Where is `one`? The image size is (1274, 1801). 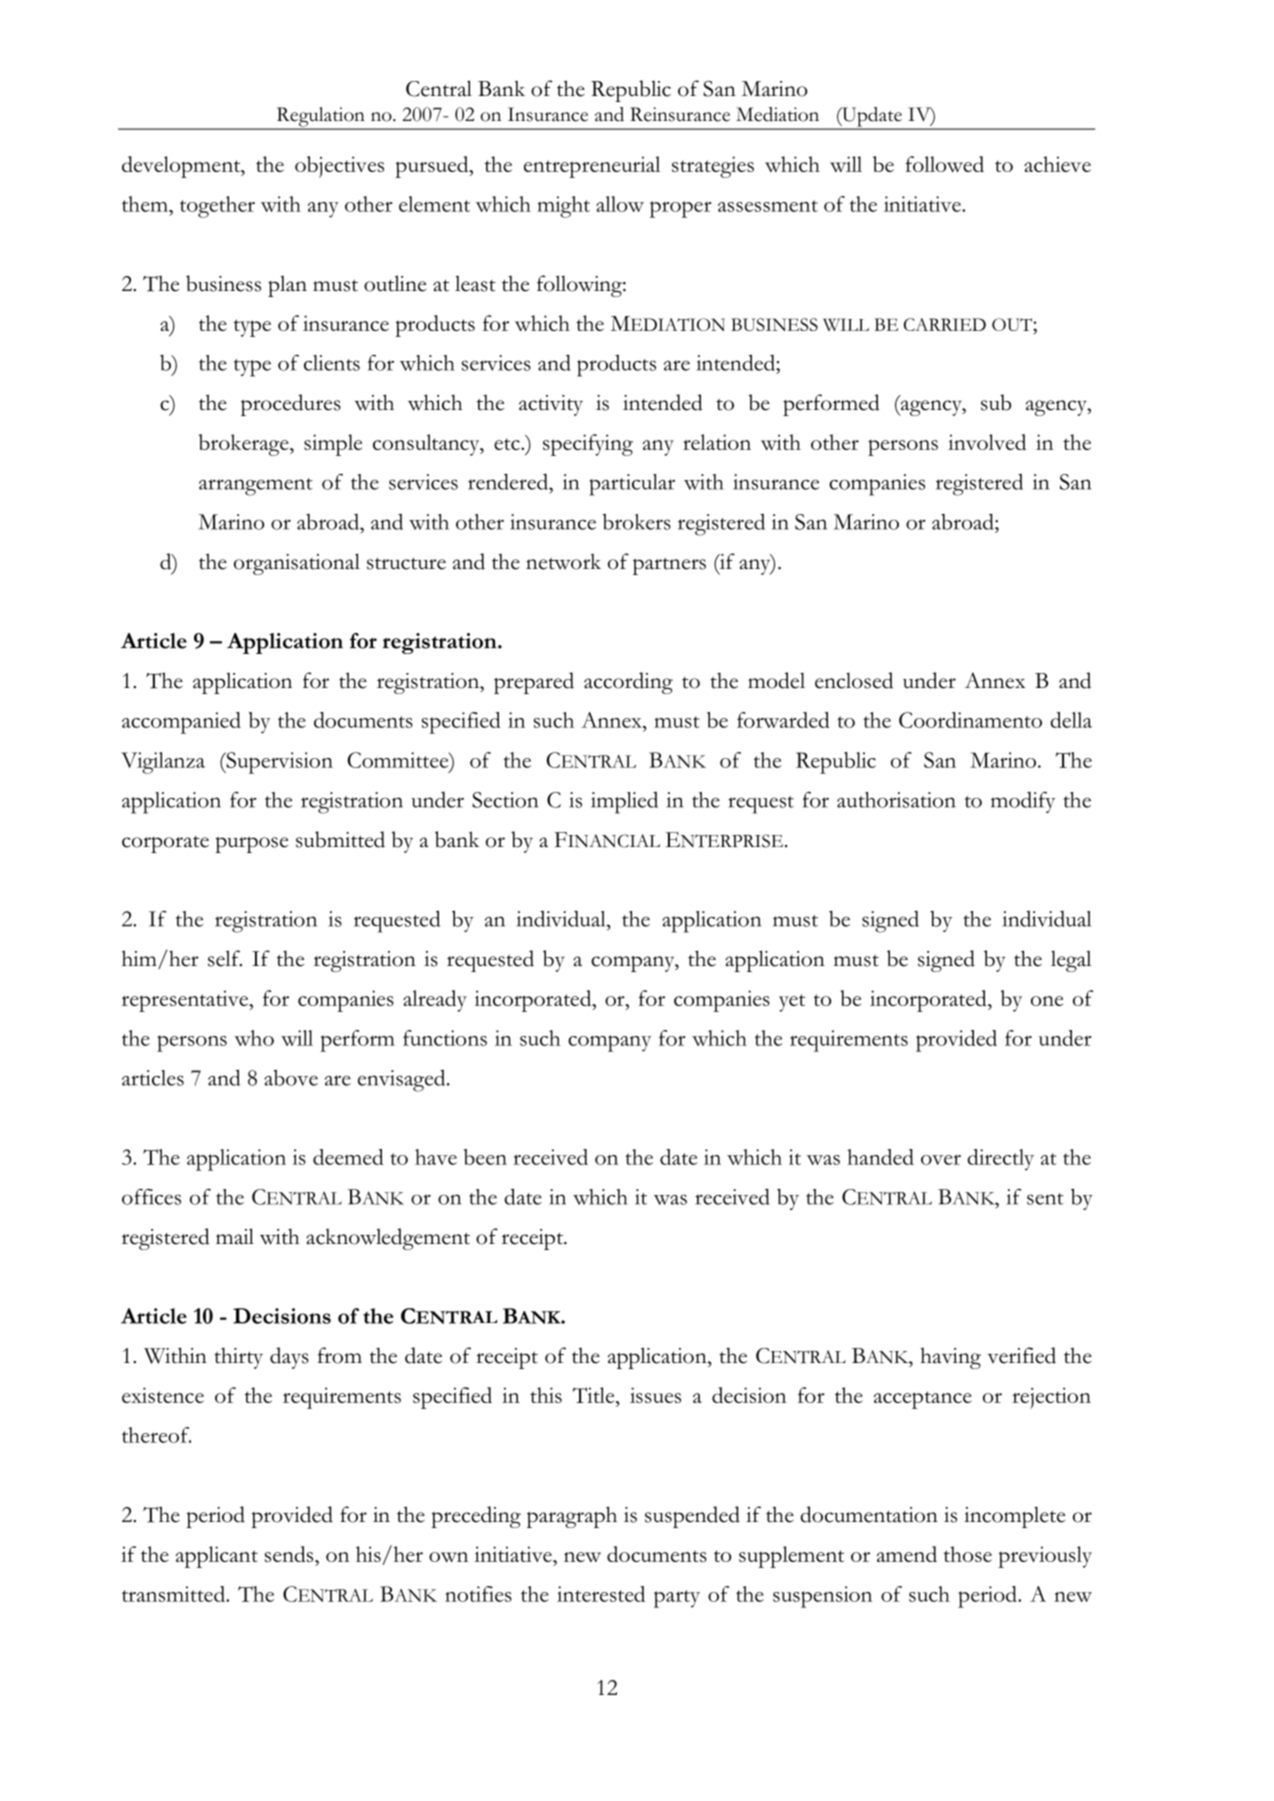
one is located at coordinates (1047, 1001).
